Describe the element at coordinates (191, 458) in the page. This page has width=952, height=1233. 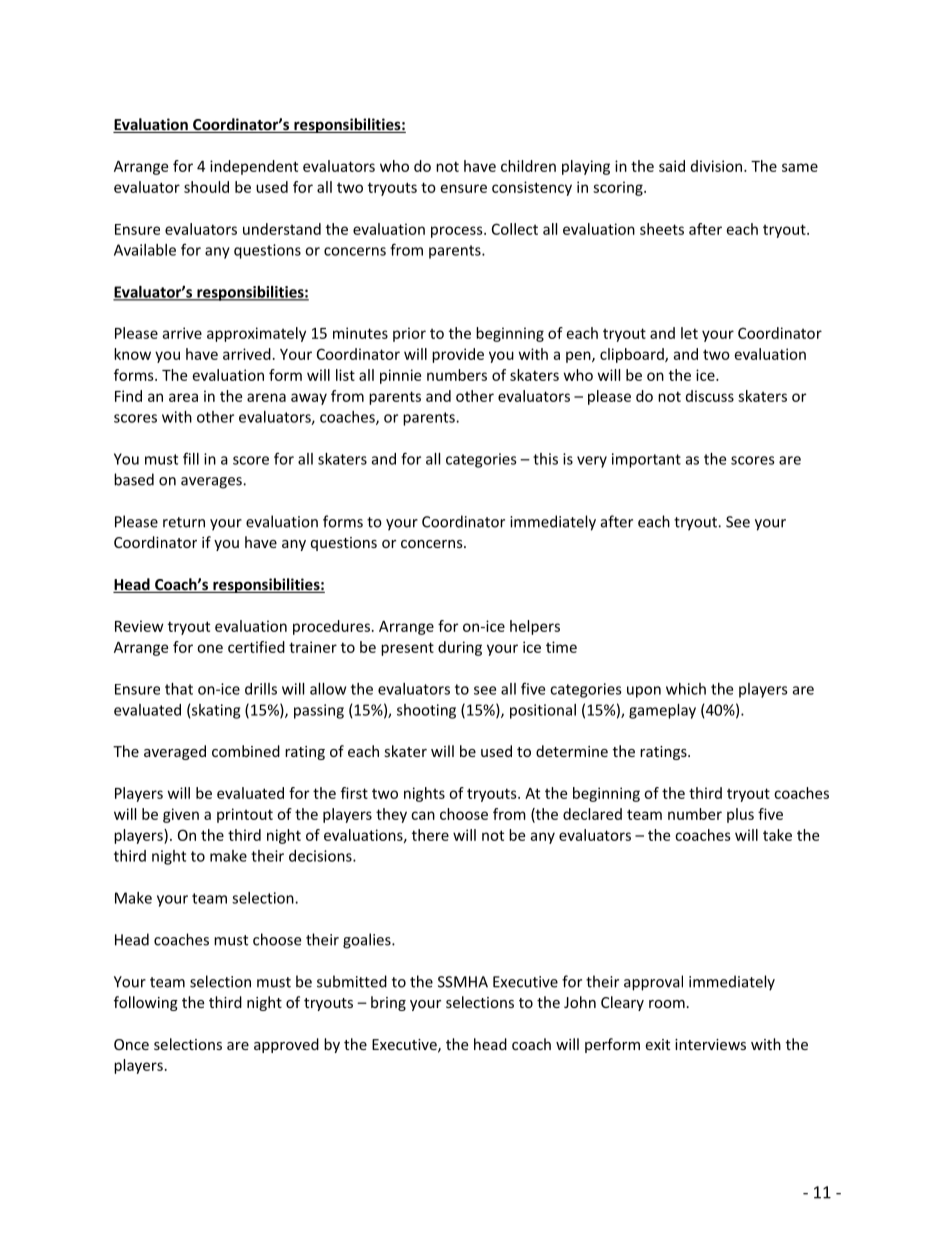
I see `fill` at that location.
